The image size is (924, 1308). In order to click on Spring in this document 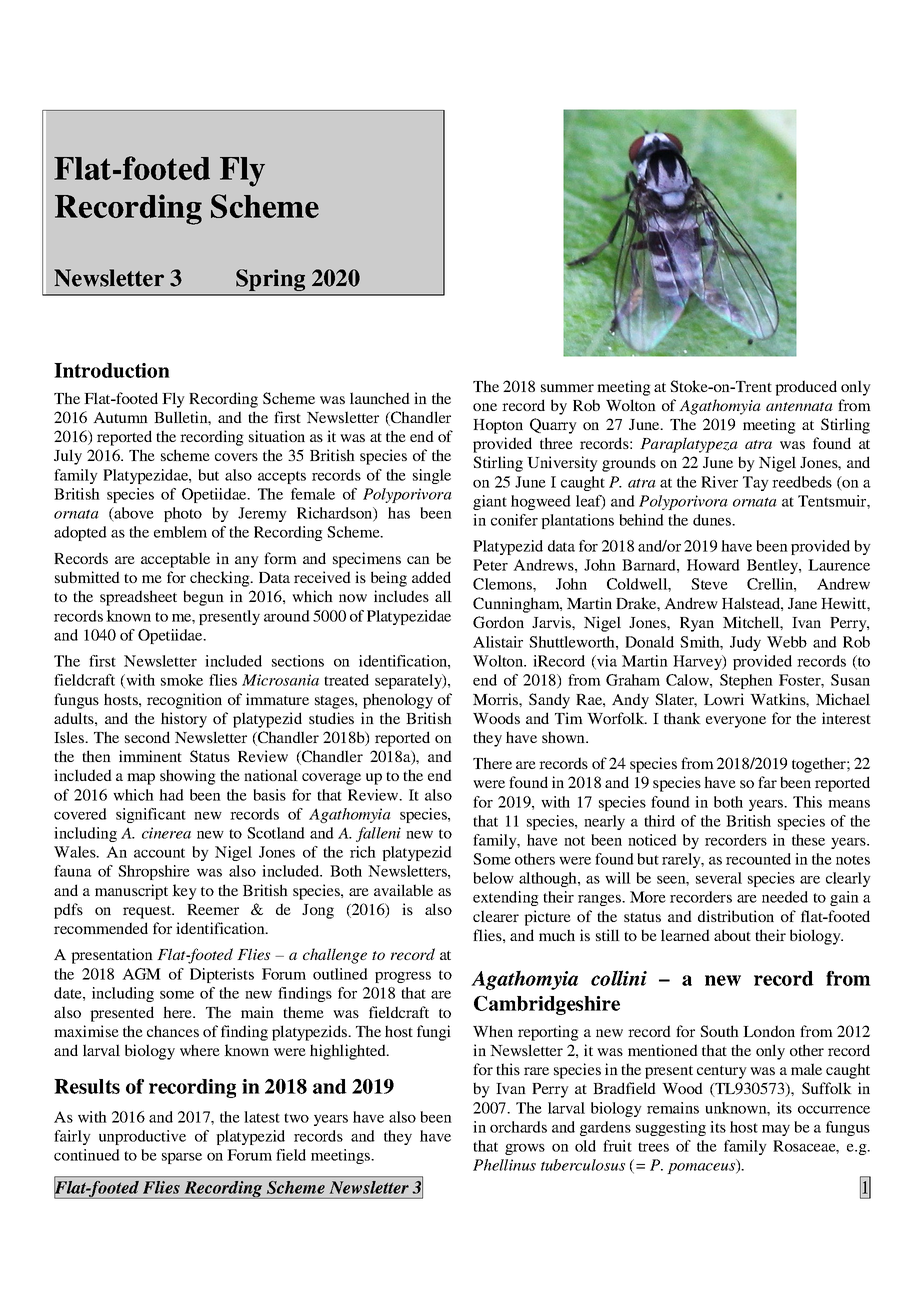, I will do `click(271, 281)`.
